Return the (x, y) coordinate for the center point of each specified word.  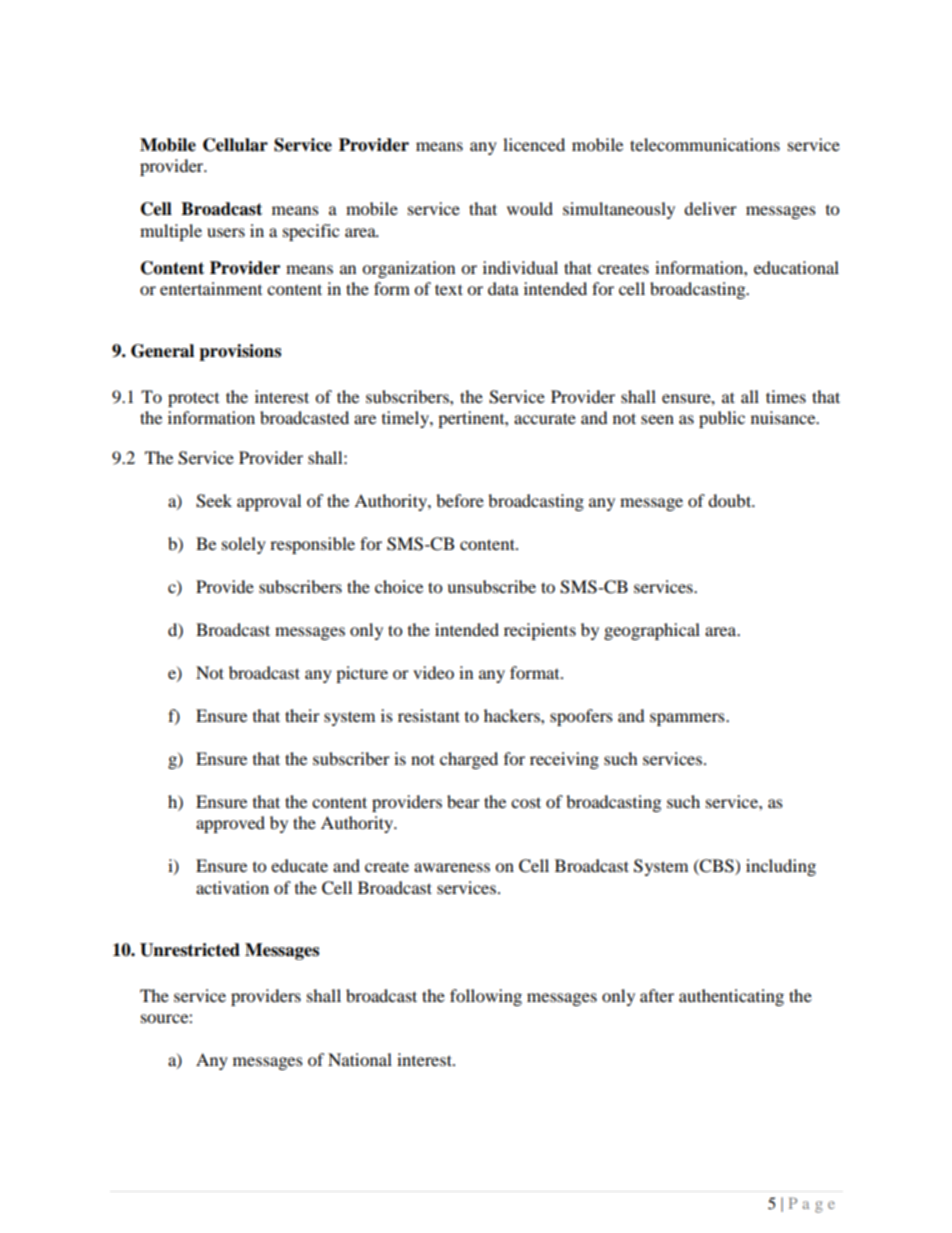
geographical (652, 631)
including (781, 867)
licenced (534, 144)
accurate (545, 418)
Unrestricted (190, 950)
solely (244, 545)
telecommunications (705, 144)
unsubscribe (491, 586)
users (226, 232)
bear (463, 801)
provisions (240, 352)
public (722, 419)
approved (230, 824)
